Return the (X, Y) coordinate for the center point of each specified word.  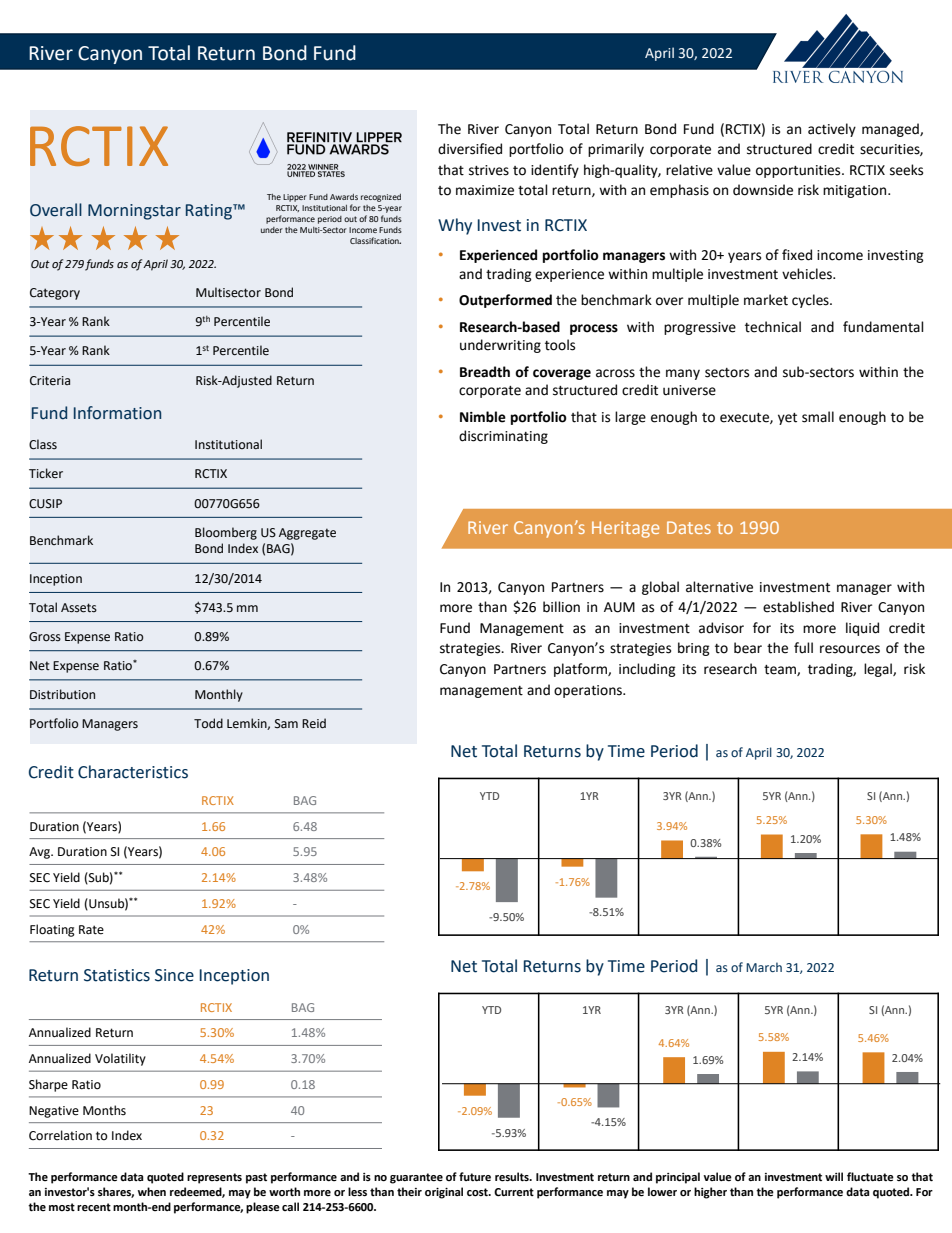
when (152, 1191)
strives (489, 170)
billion (561, 607)
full (803, 648)
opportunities (799, 171)
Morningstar (134, 212)
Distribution (62, 694)
